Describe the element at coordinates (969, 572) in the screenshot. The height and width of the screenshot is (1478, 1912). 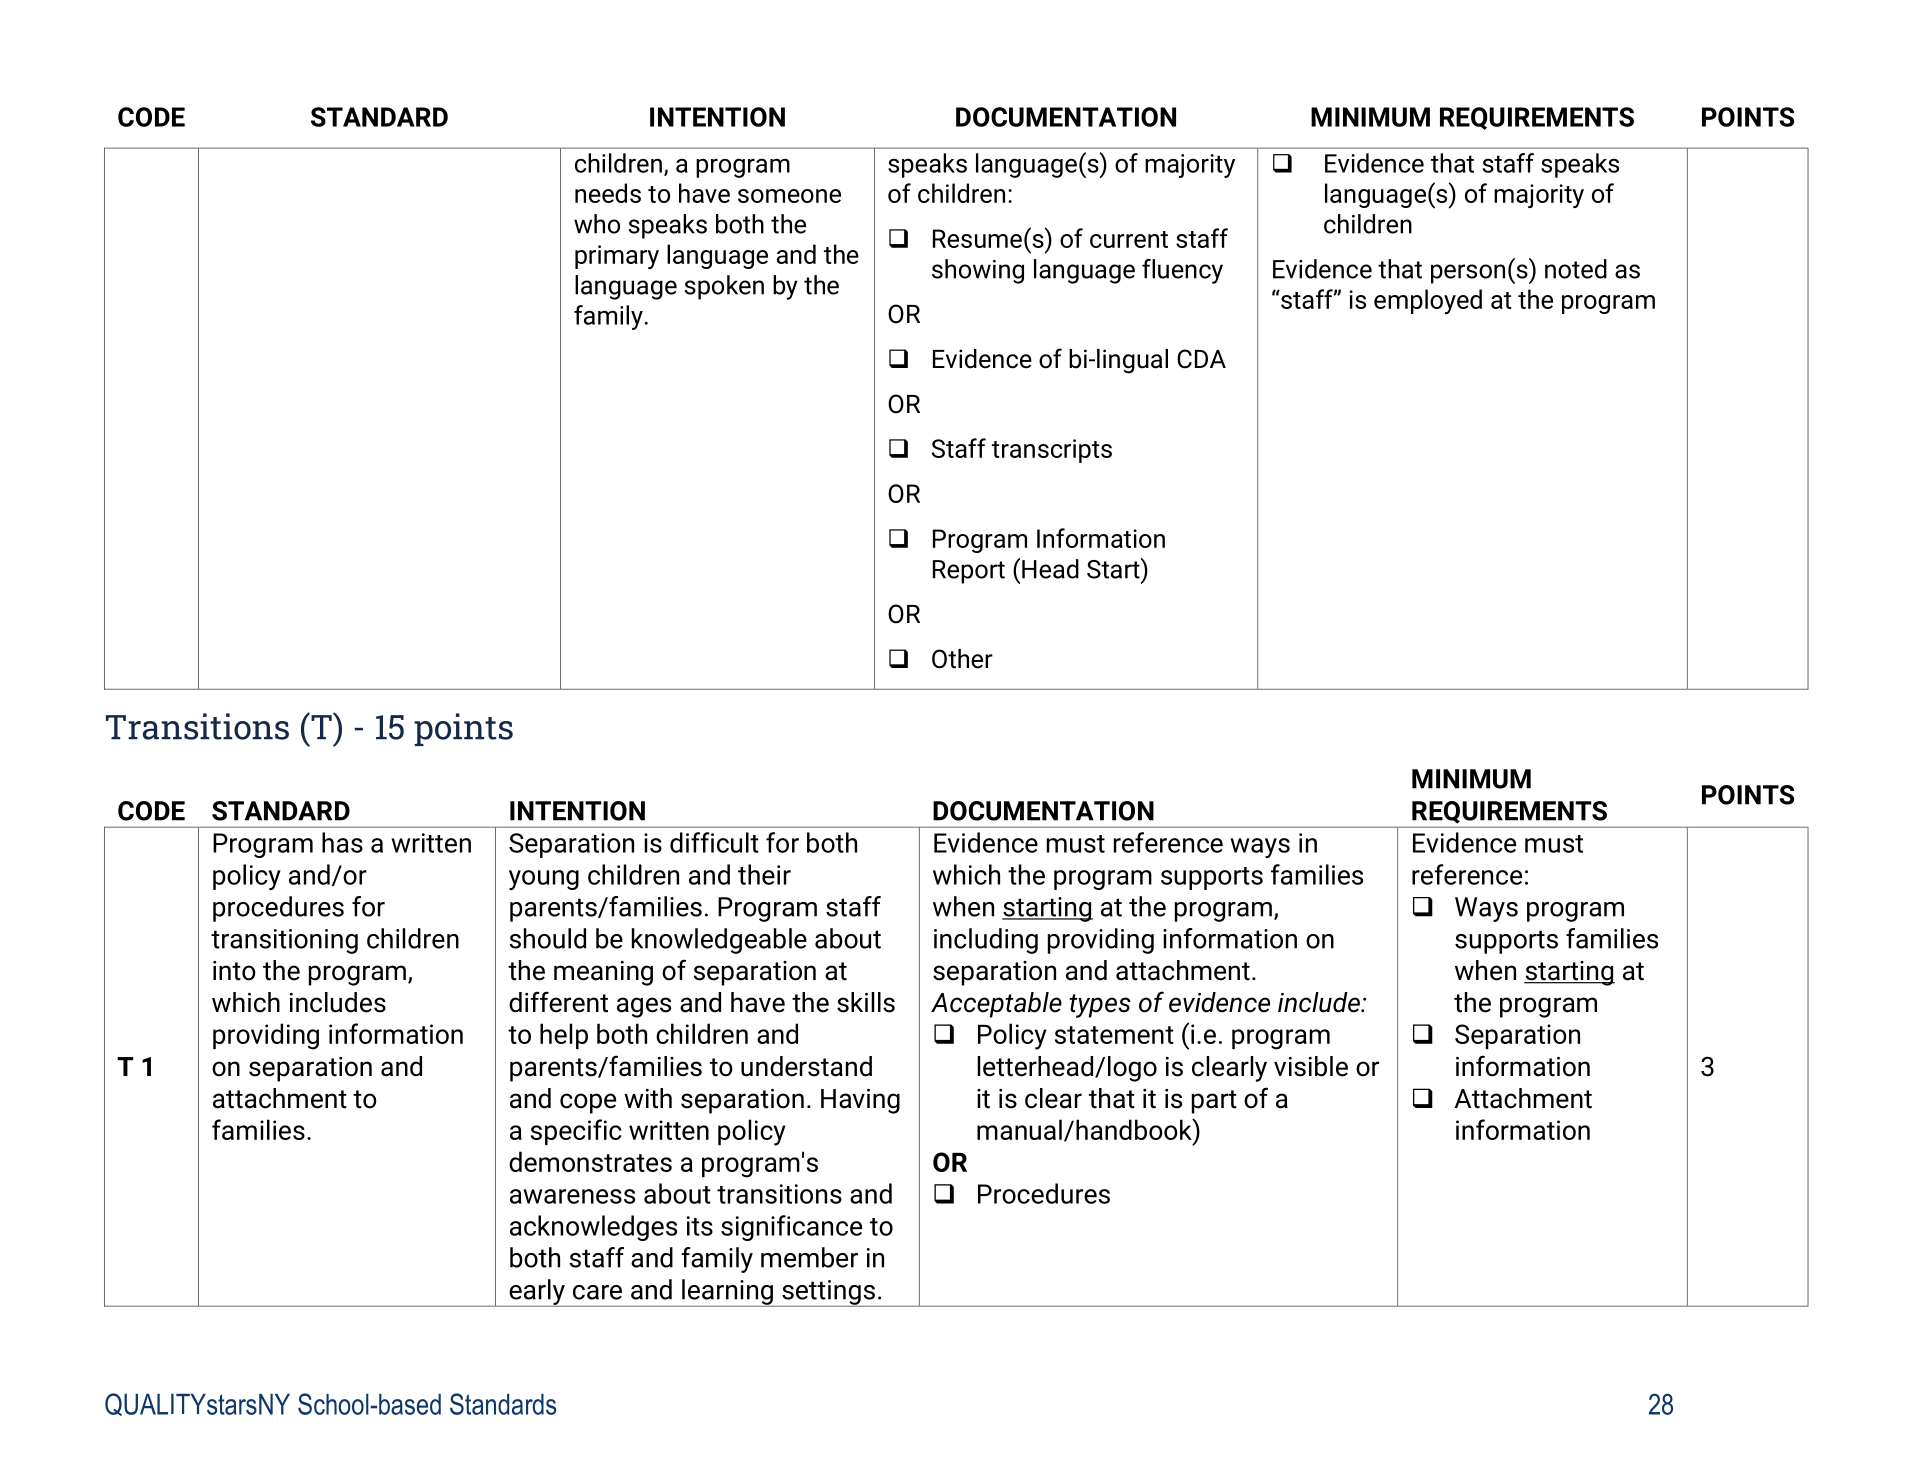
I see `Report` at that location.
